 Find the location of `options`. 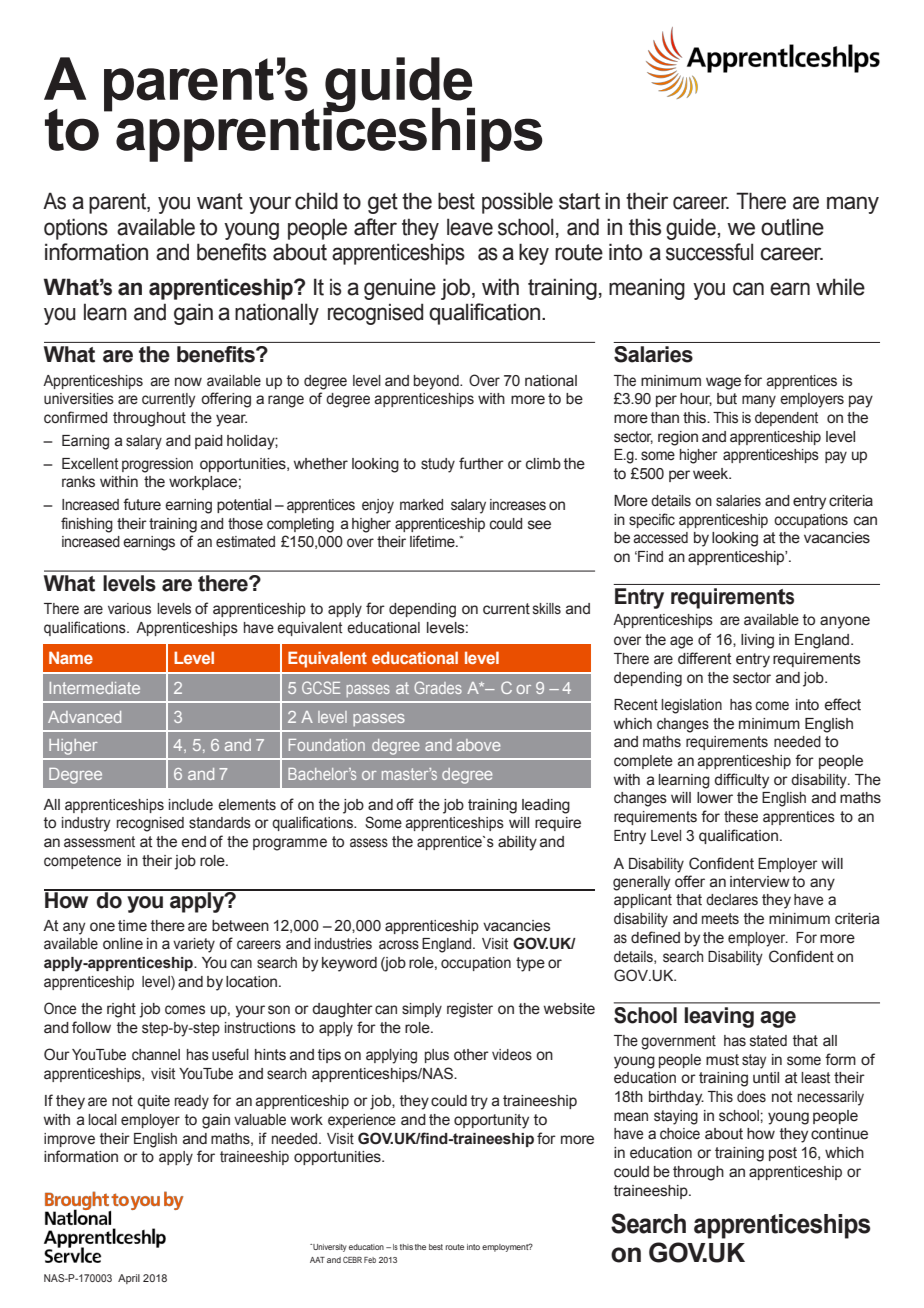

options is located at coordinates (76, 229).
